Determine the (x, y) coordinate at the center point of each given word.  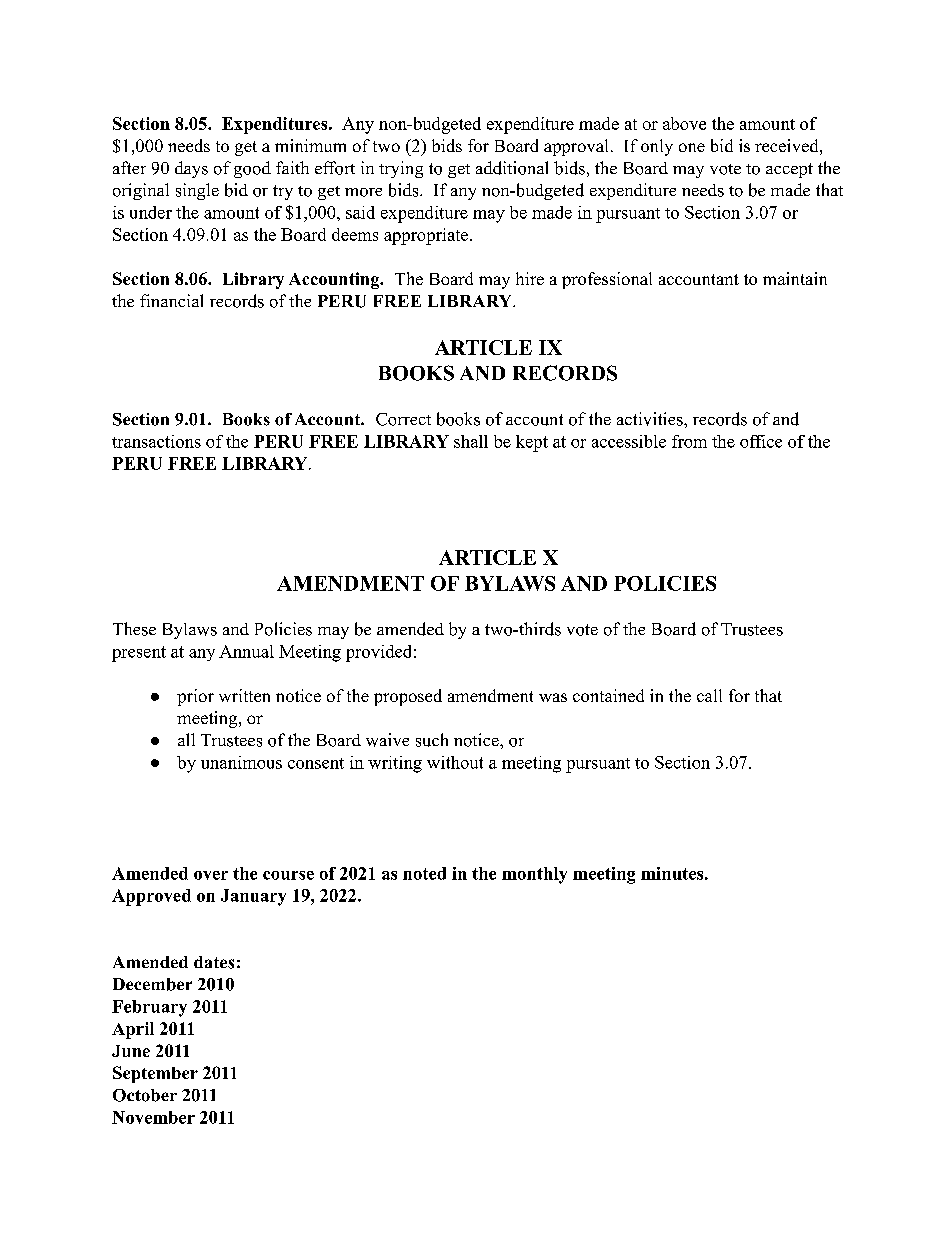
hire (530, 278)
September (155, 1074)
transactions (156, 441)
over (211, 875)
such (432, 740)
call (709, 695)
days (191, 169)
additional (512, 168)
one (692, 147)
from (689, 441)
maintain (795, 278)
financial (171, 300)
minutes (672, 873)
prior (195, 697)
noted (424, 873)
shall (471, 441)
